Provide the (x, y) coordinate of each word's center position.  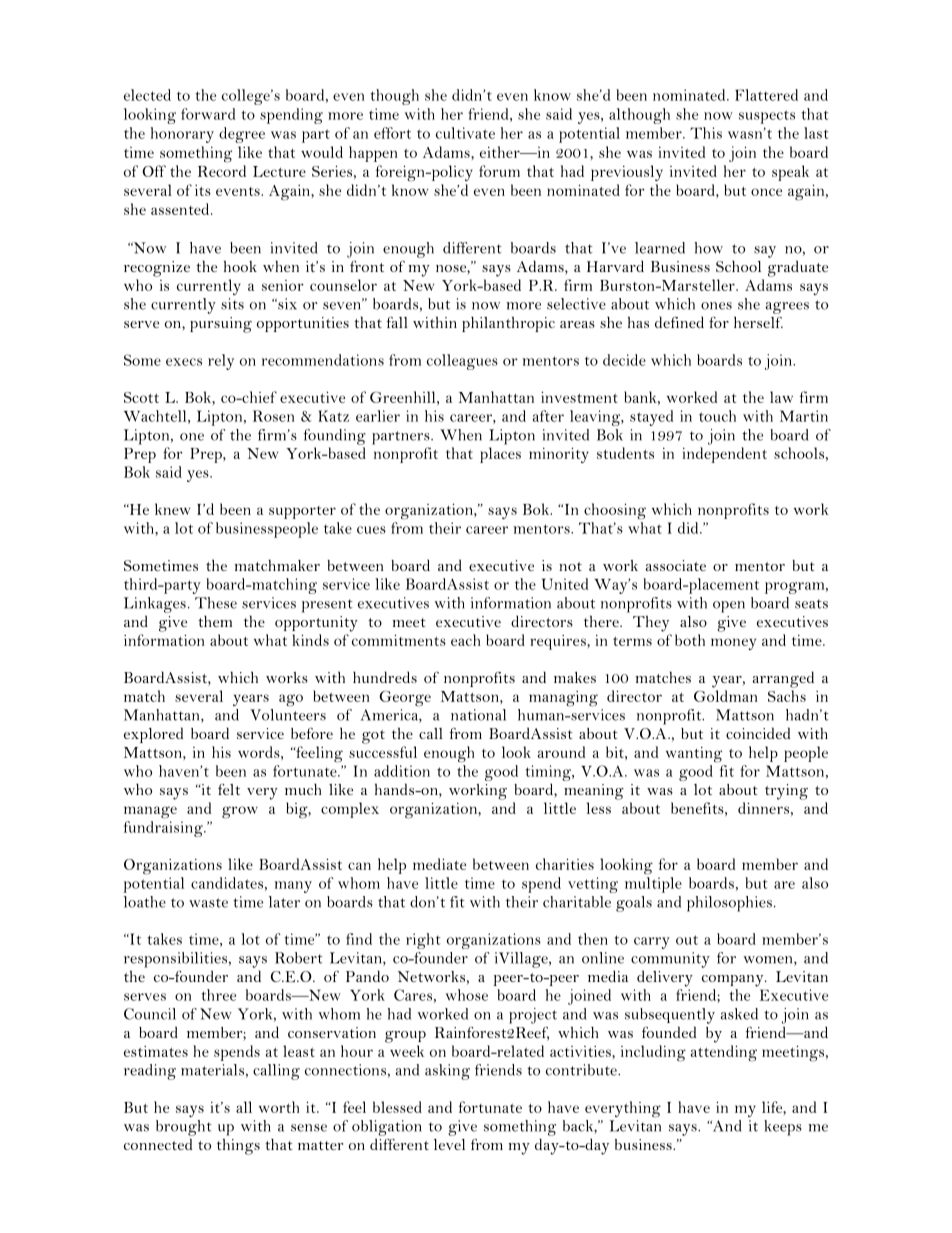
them (215, 621)
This (706, 133)
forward (208, 114)
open (729, 607)
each (465, 640)
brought (184, 1128)
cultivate (465, 133)
